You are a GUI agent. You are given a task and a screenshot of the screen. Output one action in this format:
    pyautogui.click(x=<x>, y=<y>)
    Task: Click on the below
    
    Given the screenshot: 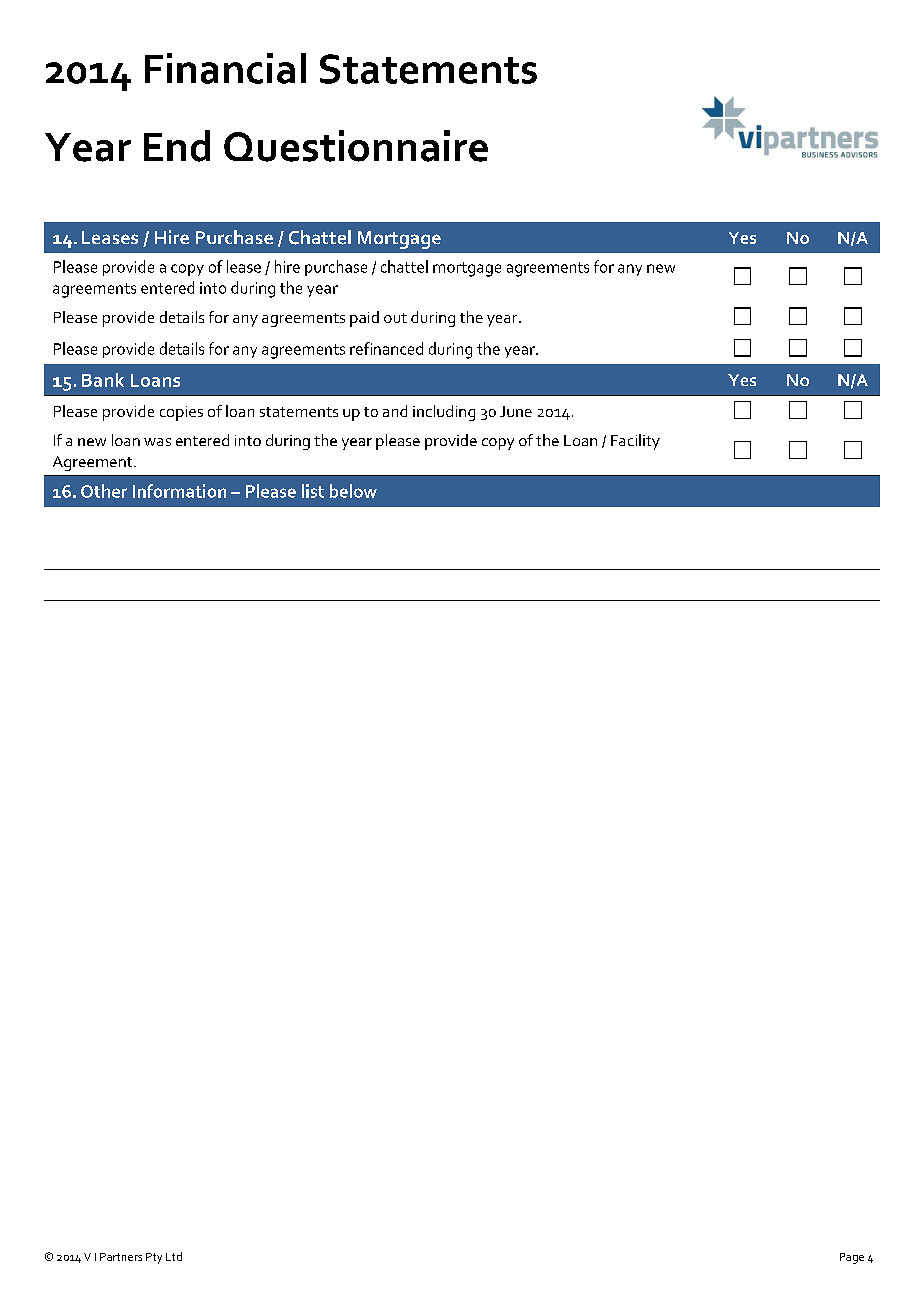 What is the action you would take?
    pyautogui.click(x=353, y=491)
